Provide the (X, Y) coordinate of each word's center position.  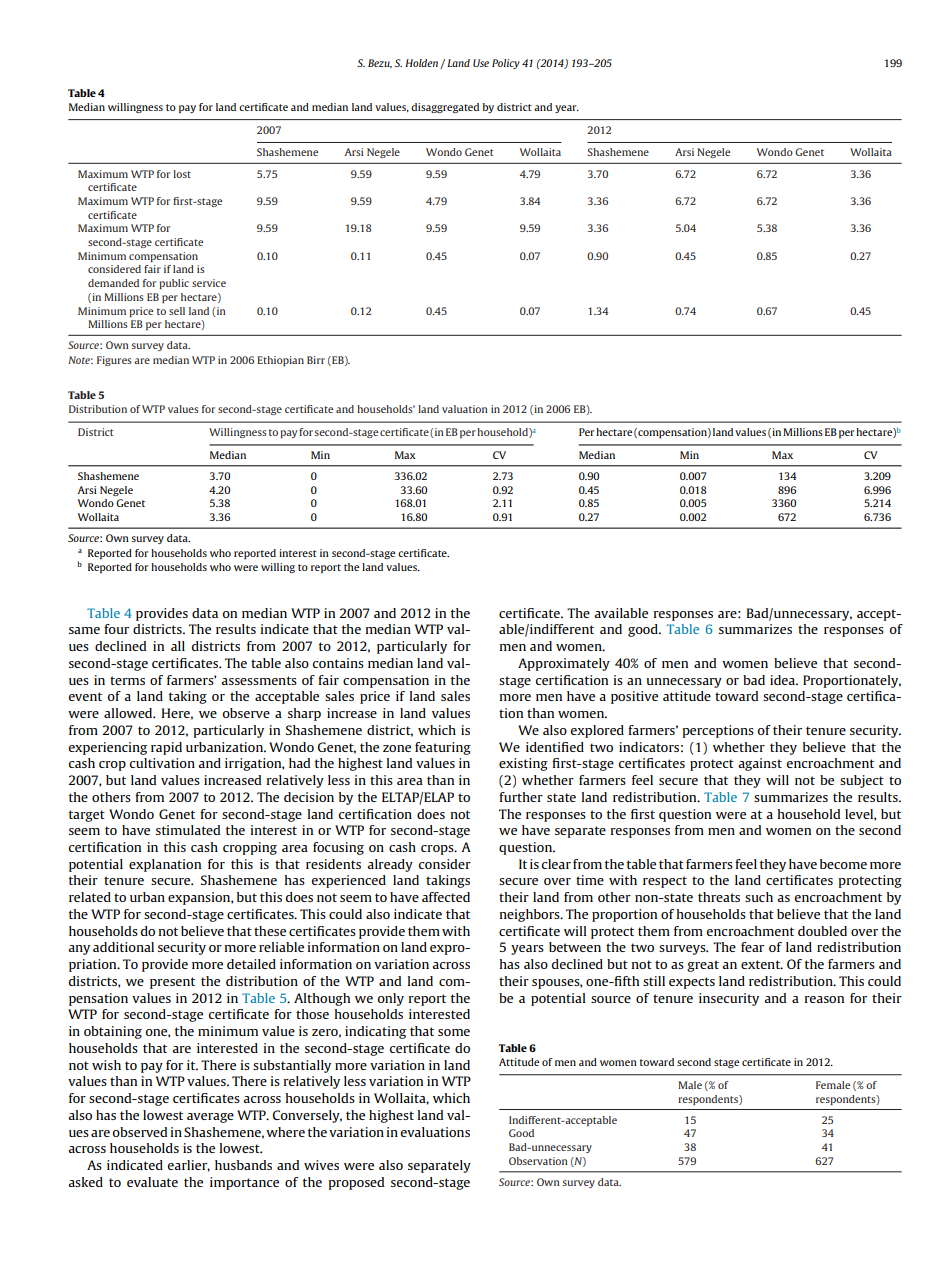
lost (182, 174)
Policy (506, 64)
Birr (316, 360)
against (760, 764)
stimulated (188, 830)
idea (783, 680)
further (521, 797)
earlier (189, 1166)
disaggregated (445, 108)
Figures (114, 361)
